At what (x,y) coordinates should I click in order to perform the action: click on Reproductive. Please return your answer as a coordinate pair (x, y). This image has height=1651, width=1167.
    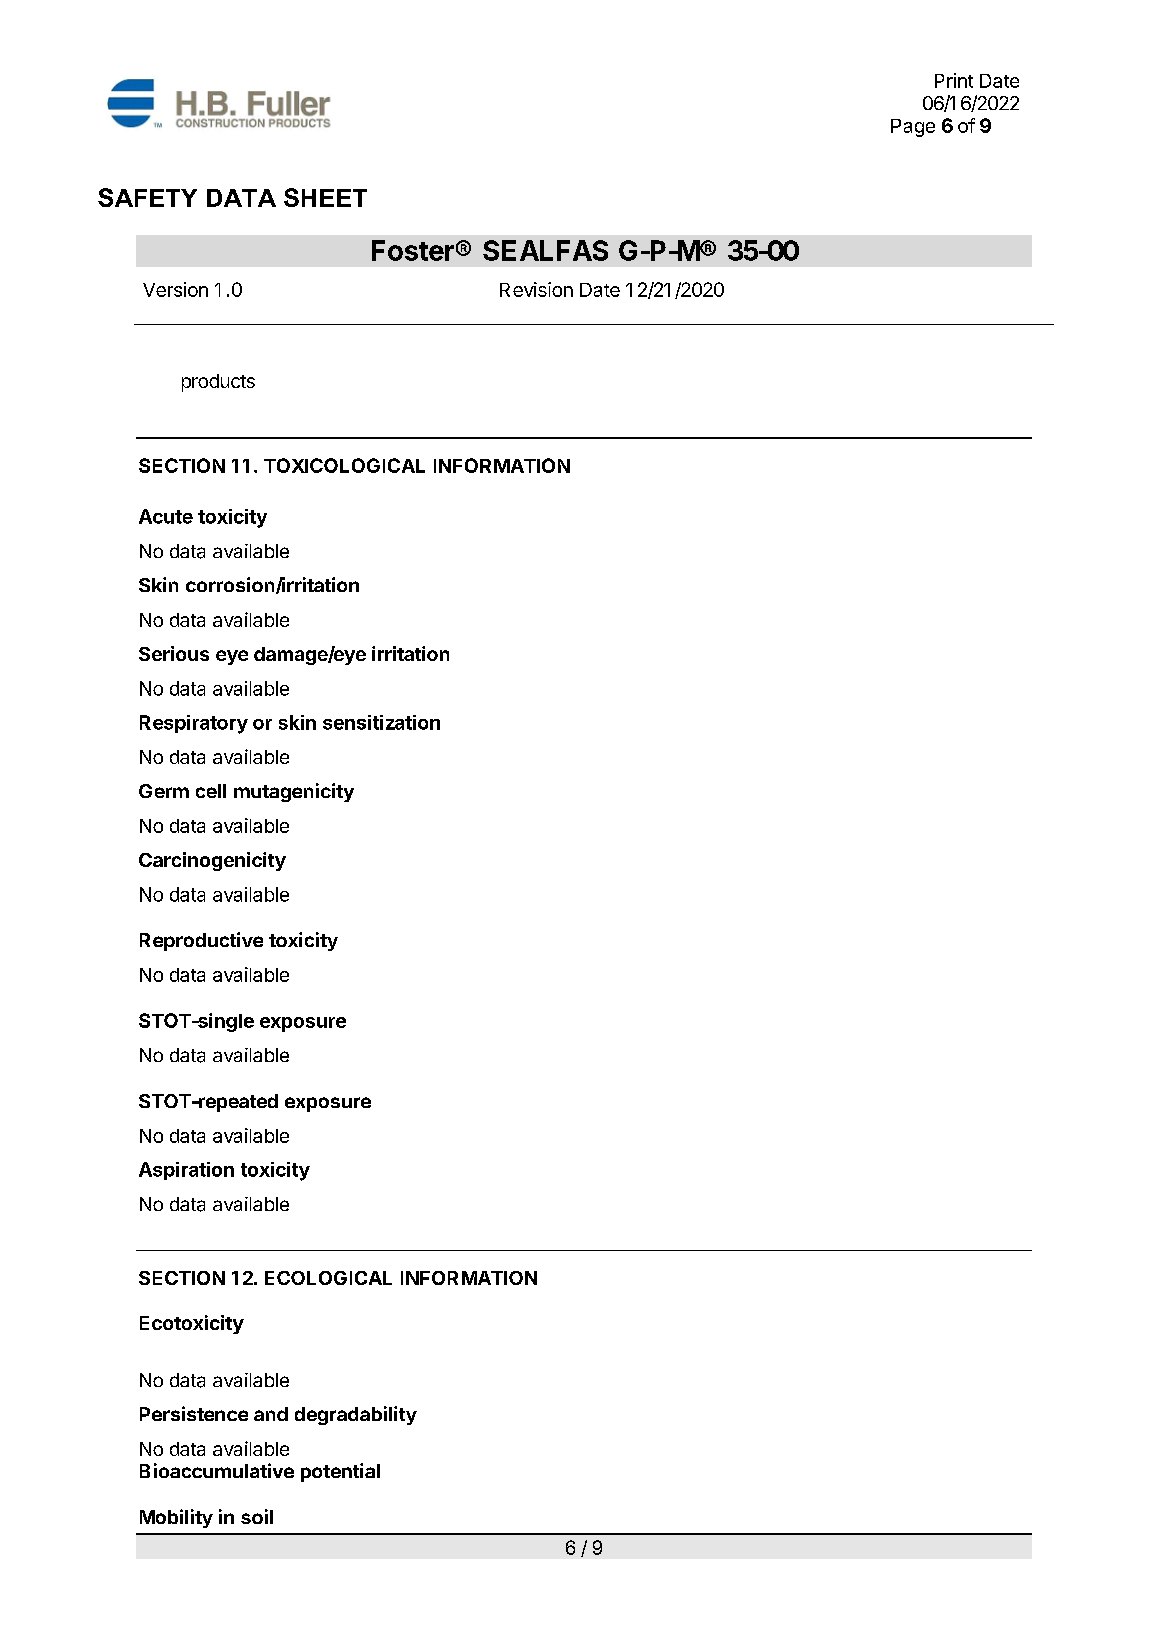
    Looking at the image, I should click on (201, 941).
